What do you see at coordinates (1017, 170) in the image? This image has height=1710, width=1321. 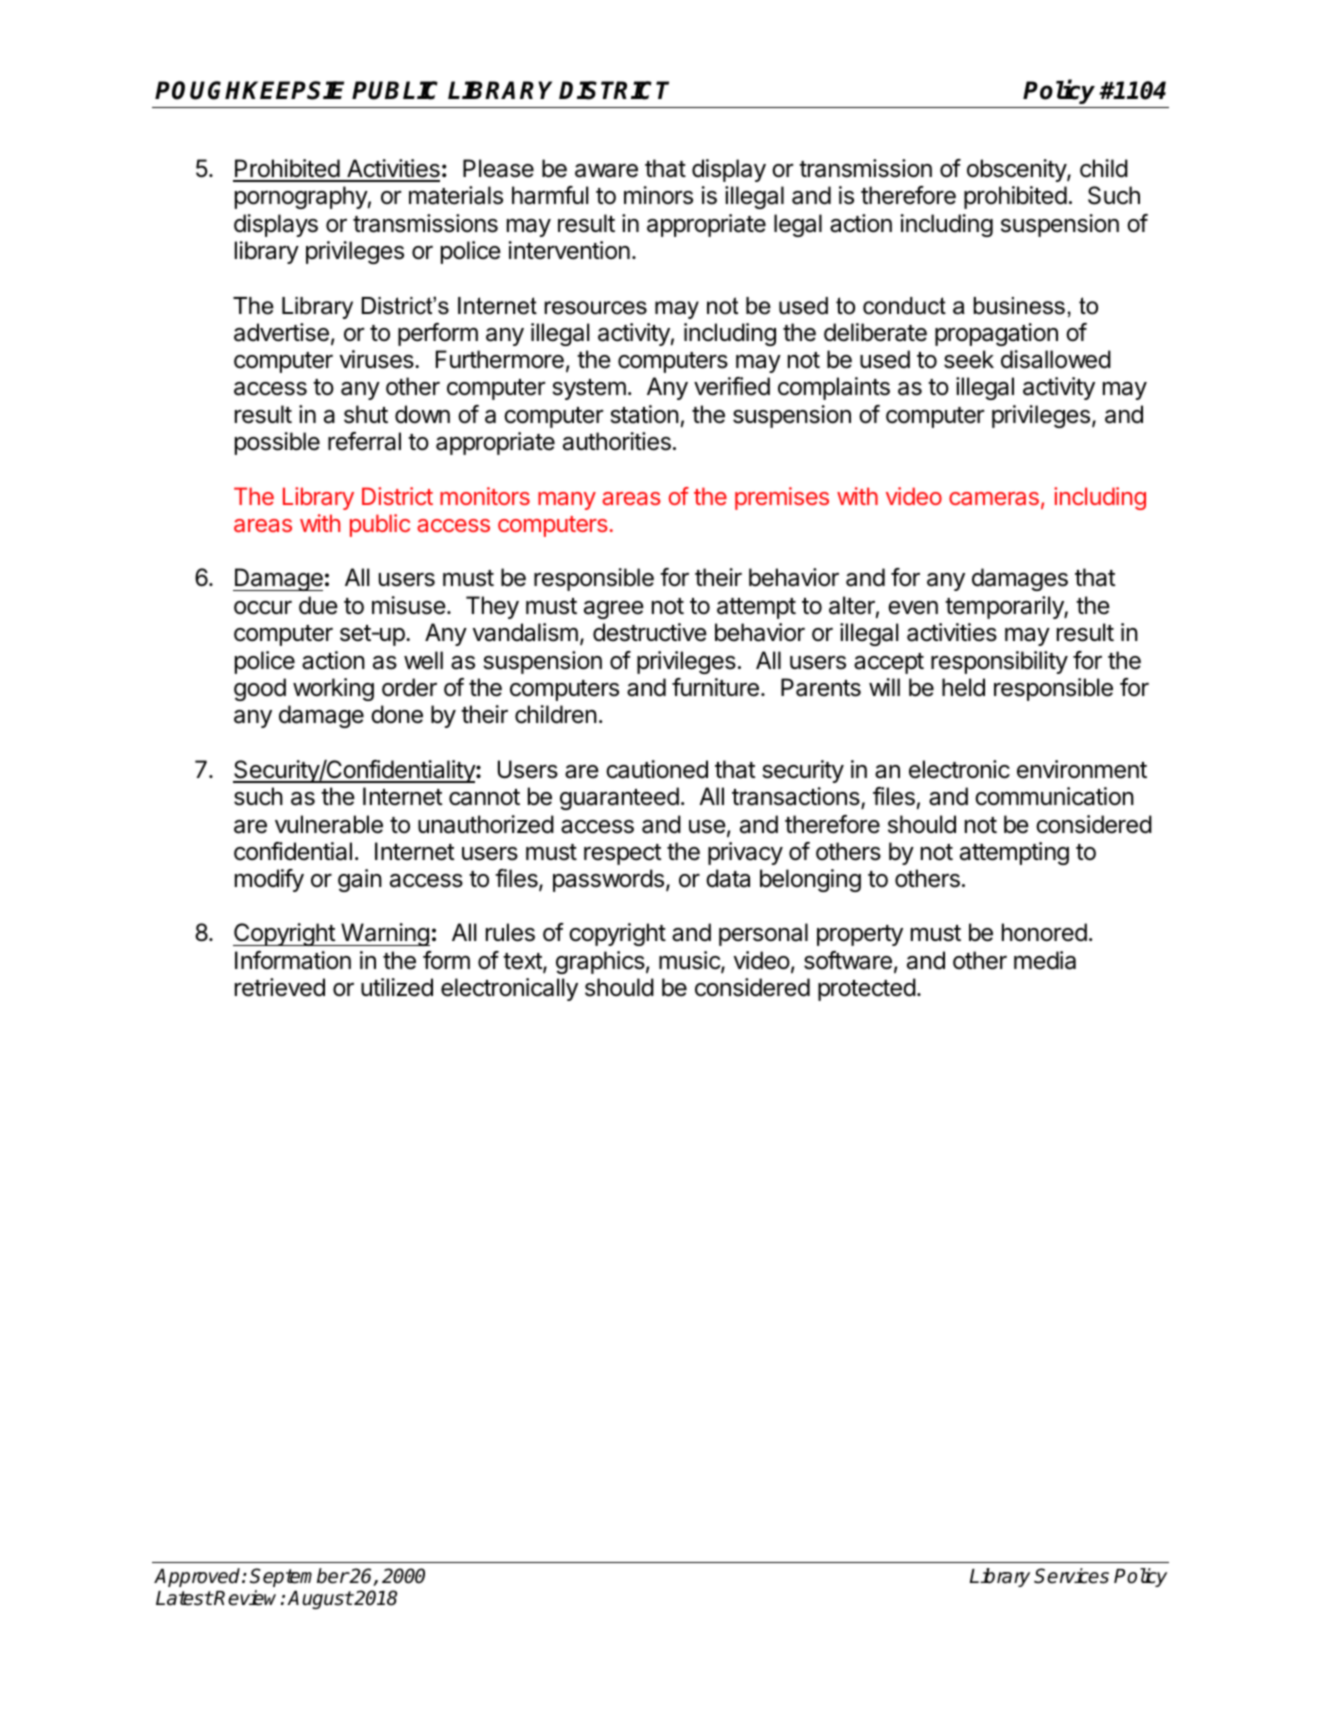 I see `obscenity` at bounding box center [1017, 170].
